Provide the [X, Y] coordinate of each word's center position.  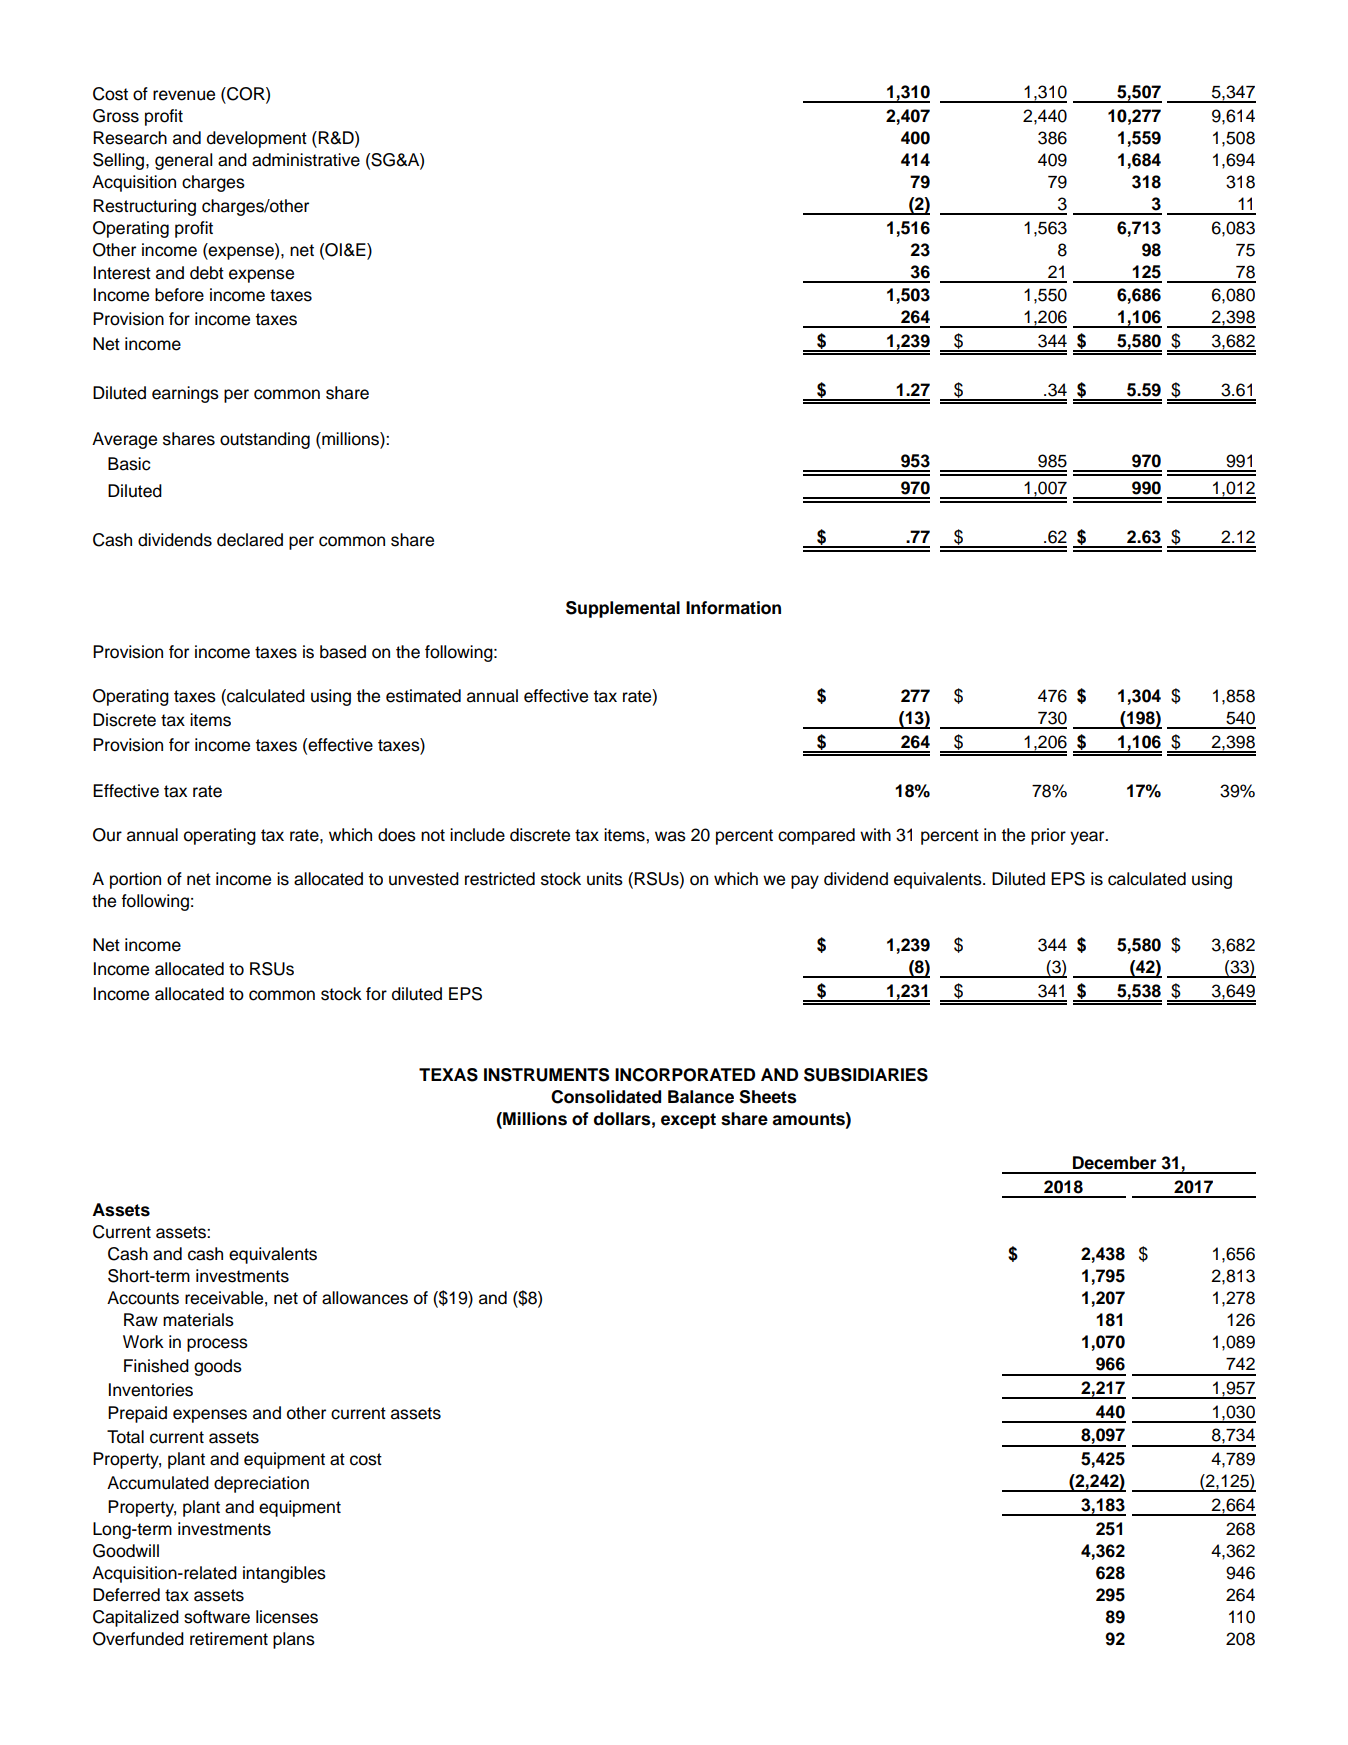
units [605, 879]
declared [250, 540]
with [875, 834]
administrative [306, 160]
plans [294, 1640]
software [217, 1617]
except [688, 1121]
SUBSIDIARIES [866, 1075]
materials [198, 1320]
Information [733, 608]
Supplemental [623, 609]
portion [135, 880]
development [257, 139]
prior [1048, 836]
